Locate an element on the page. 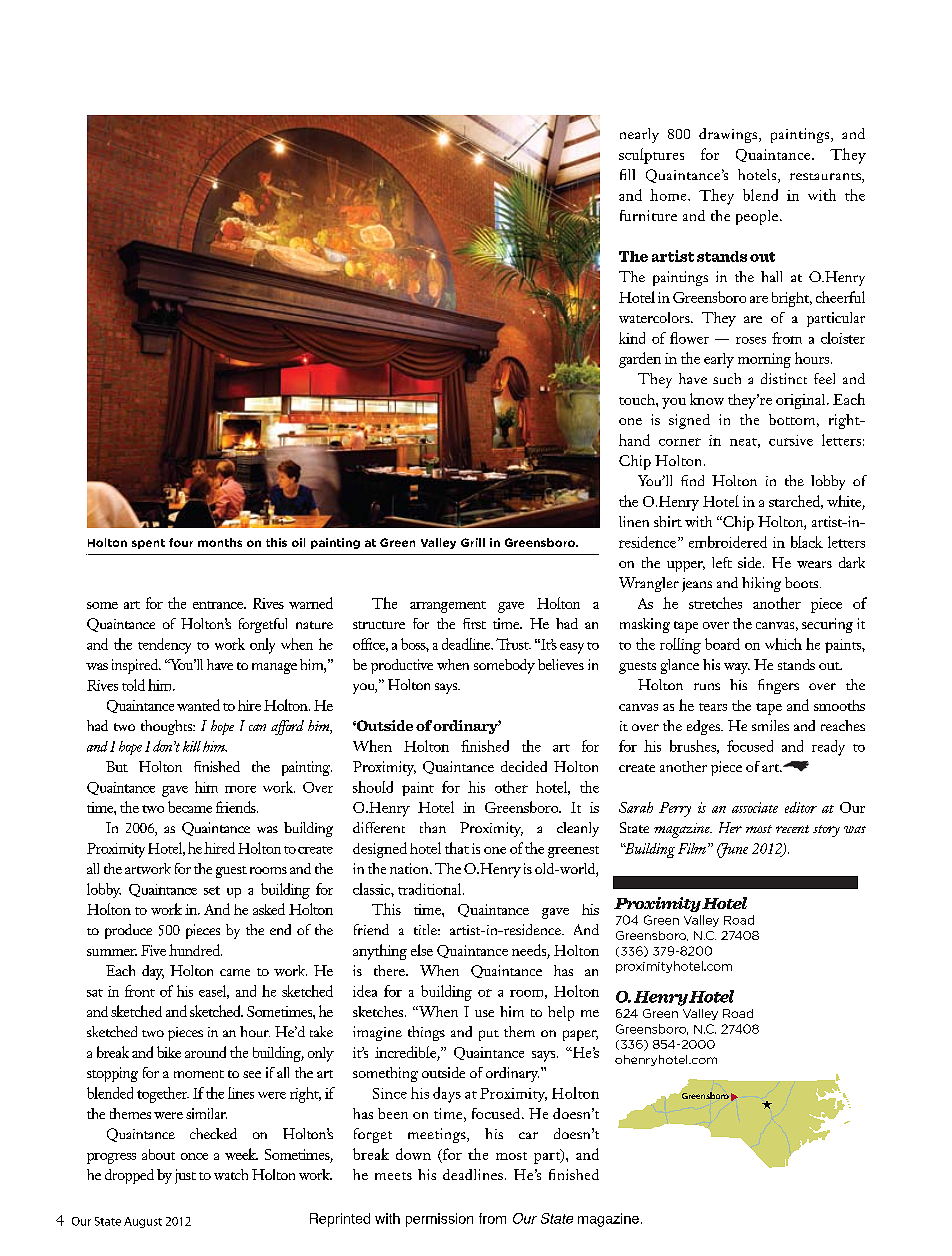 The image size is (952, 1256). fill is located at coordinates (627, 174).
